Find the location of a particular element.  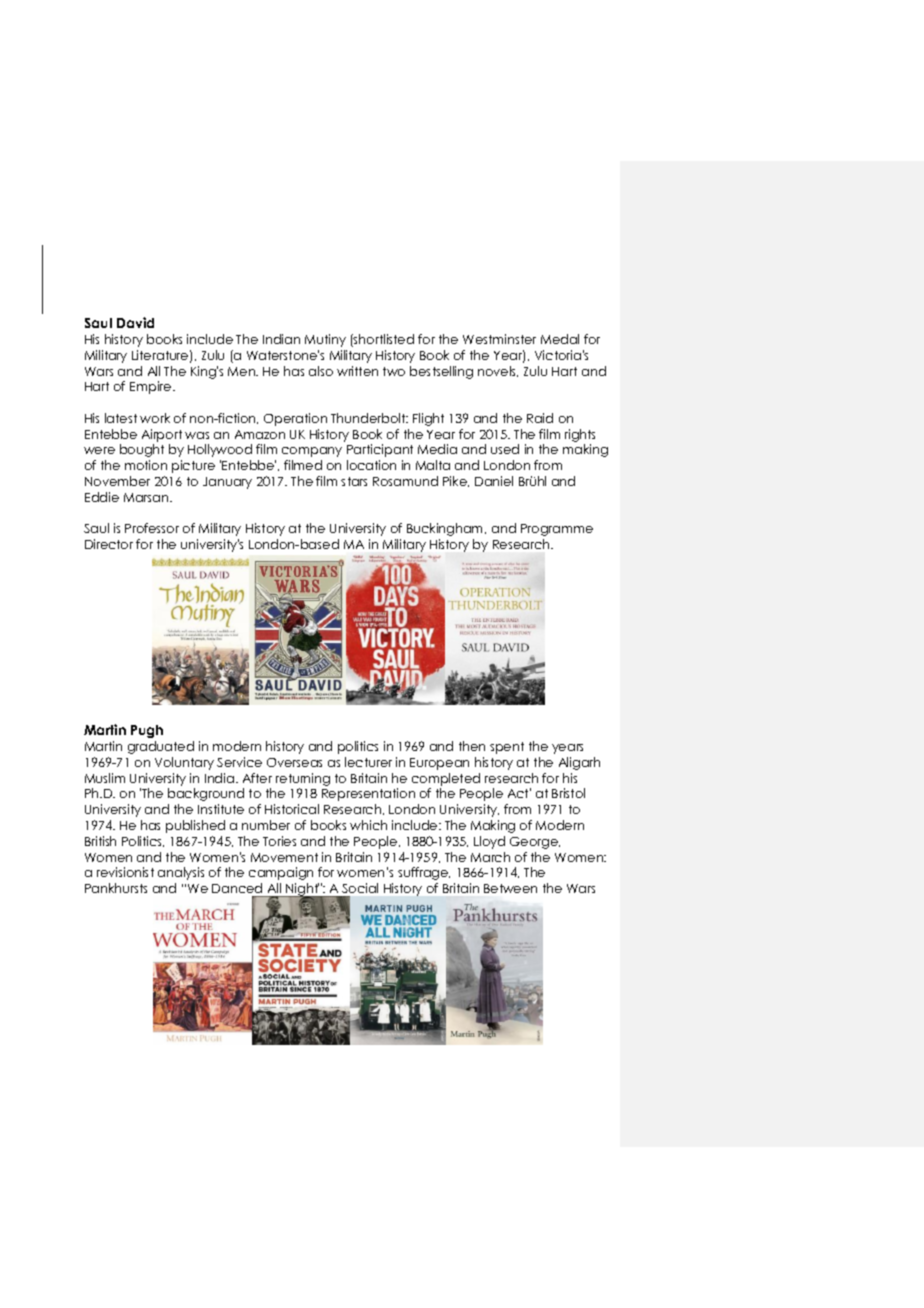

Westminster is located at coordinates (499, 339).
